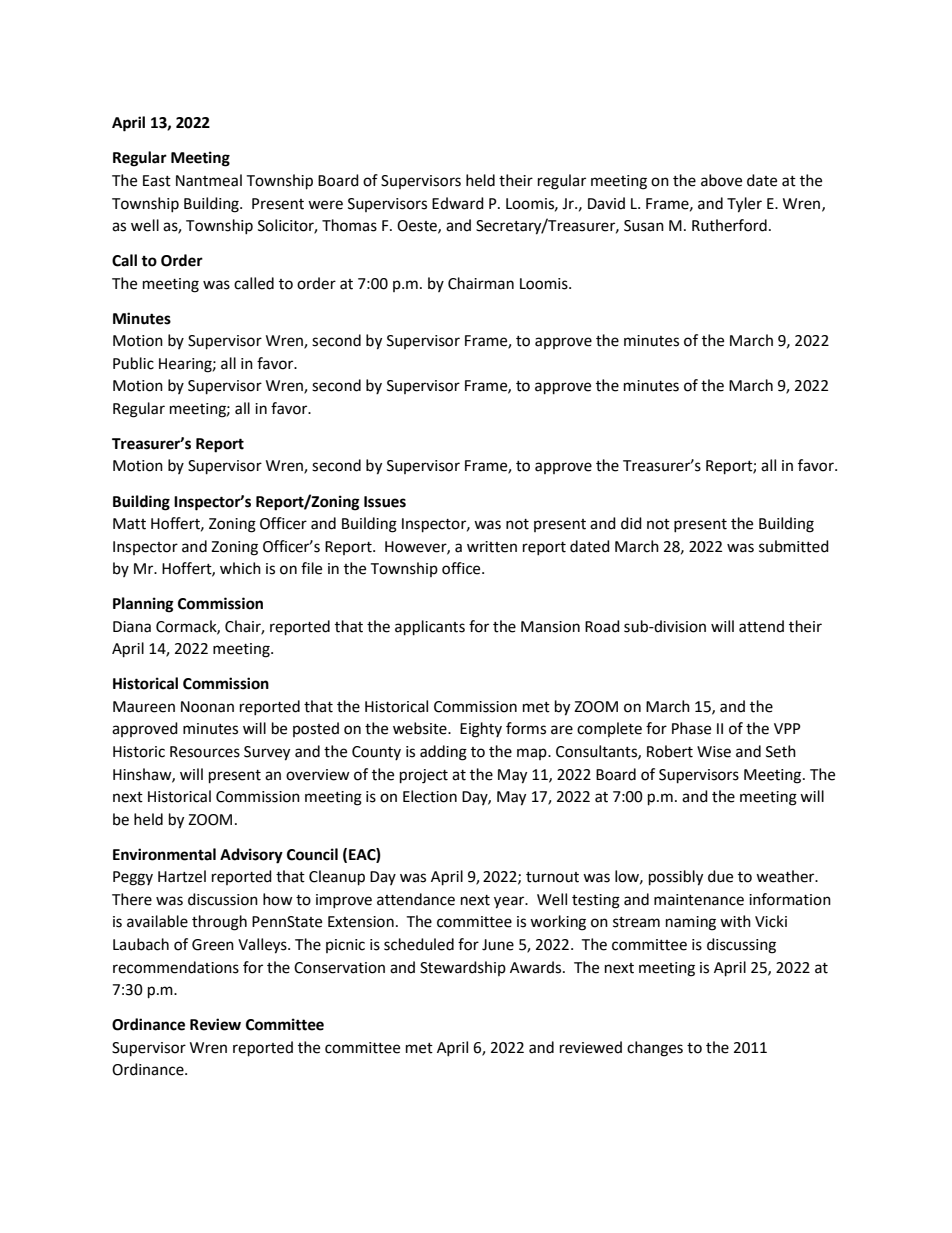 The height and width of the page is (1233, 952). What do you see at coordinates (602, 626) in the page?
I see `Road` at bounding box center [602, 626].
